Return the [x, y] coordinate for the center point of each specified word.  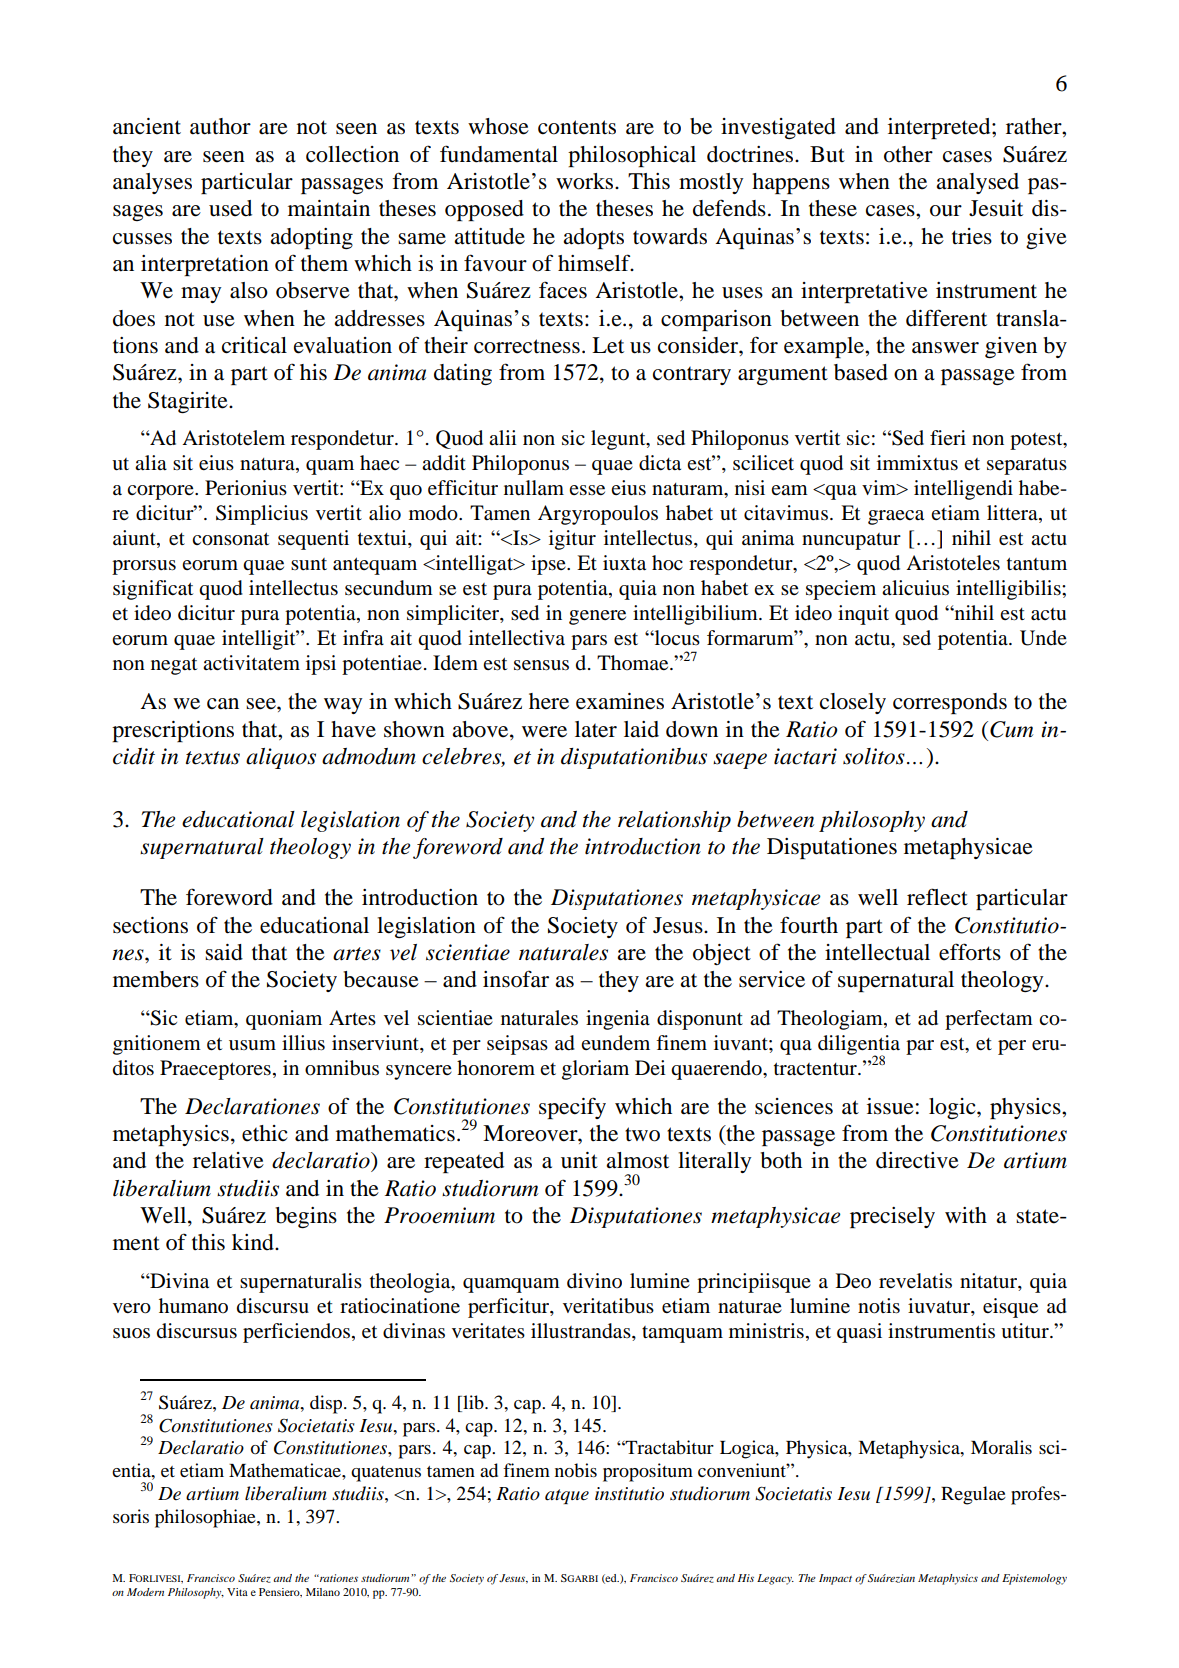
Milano [323, 1592]
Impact [835, 1579]
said [224, 952]
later [596, 729]
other [908, 154]
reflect [937, 897]
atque [567, 1496]
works [586, 181]
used [230, 208]
